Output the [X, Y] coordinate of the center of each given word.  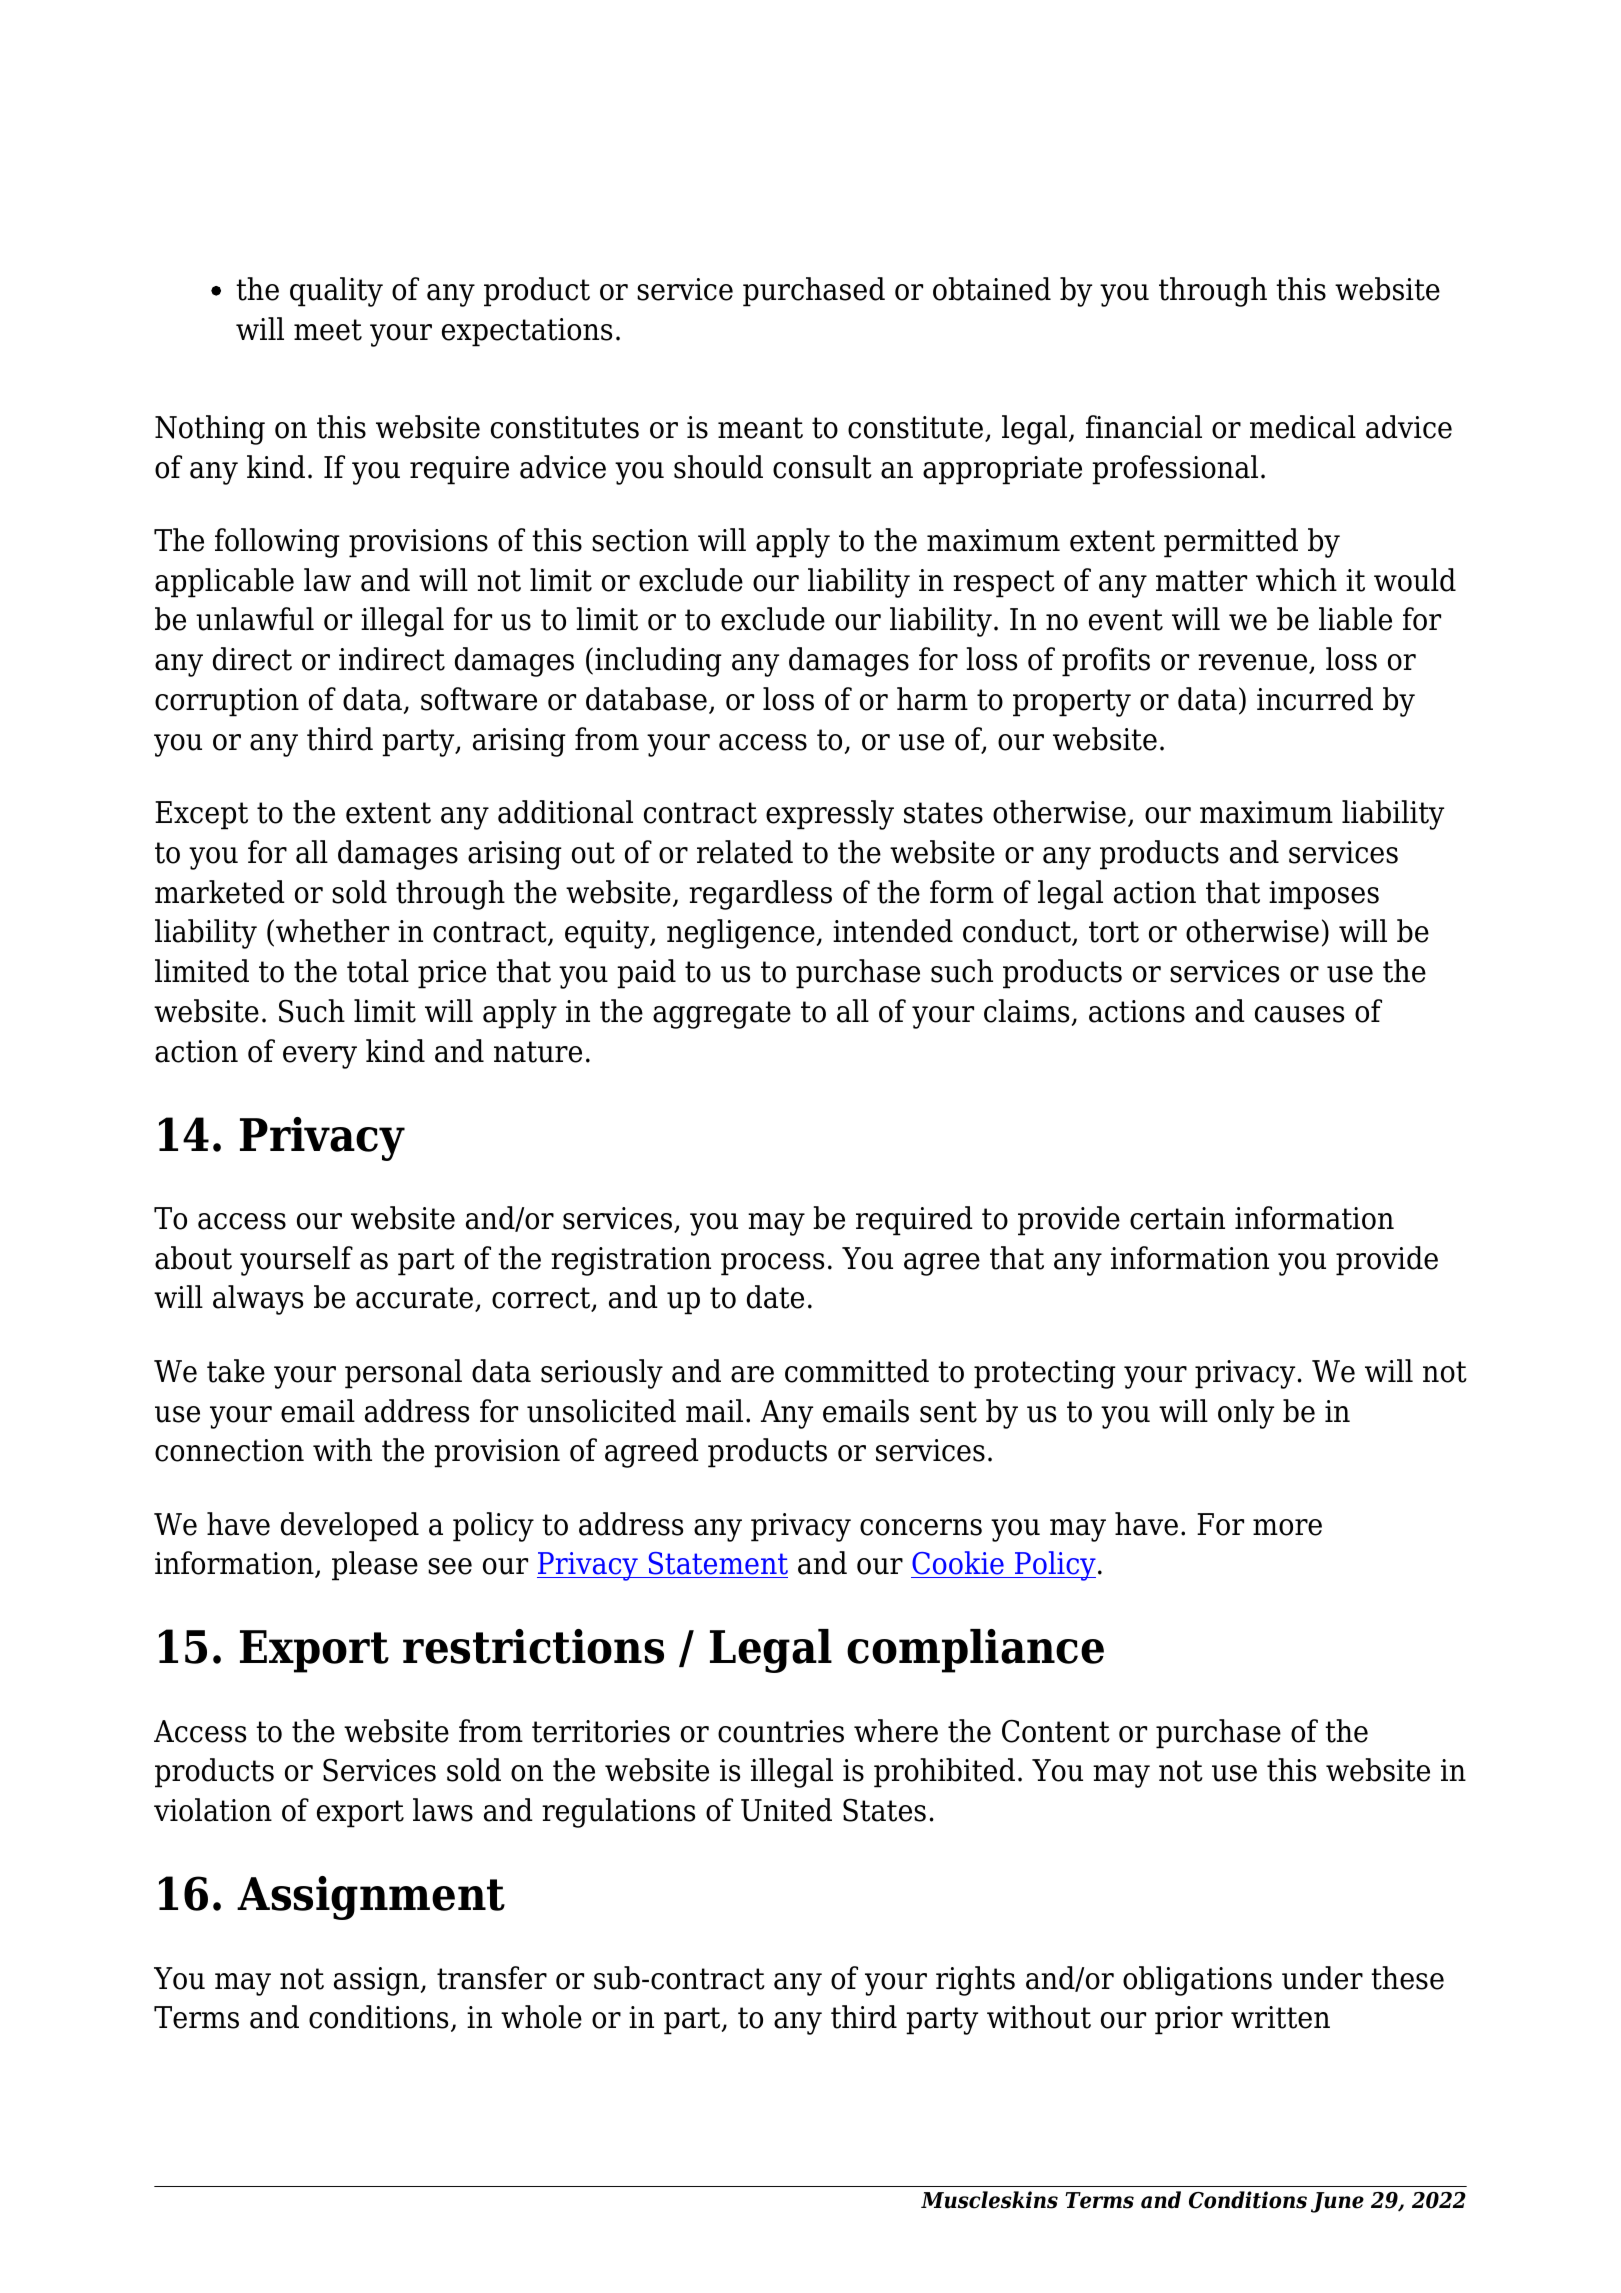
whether [332, 931]
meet [328, 330]
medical [1303, 427]
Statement [717, 1565]
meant [760, 428]
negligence [741, 934]
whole [541, 2017]
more [1287, 1527]
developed [350, 1527]
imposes [1324, 895]
